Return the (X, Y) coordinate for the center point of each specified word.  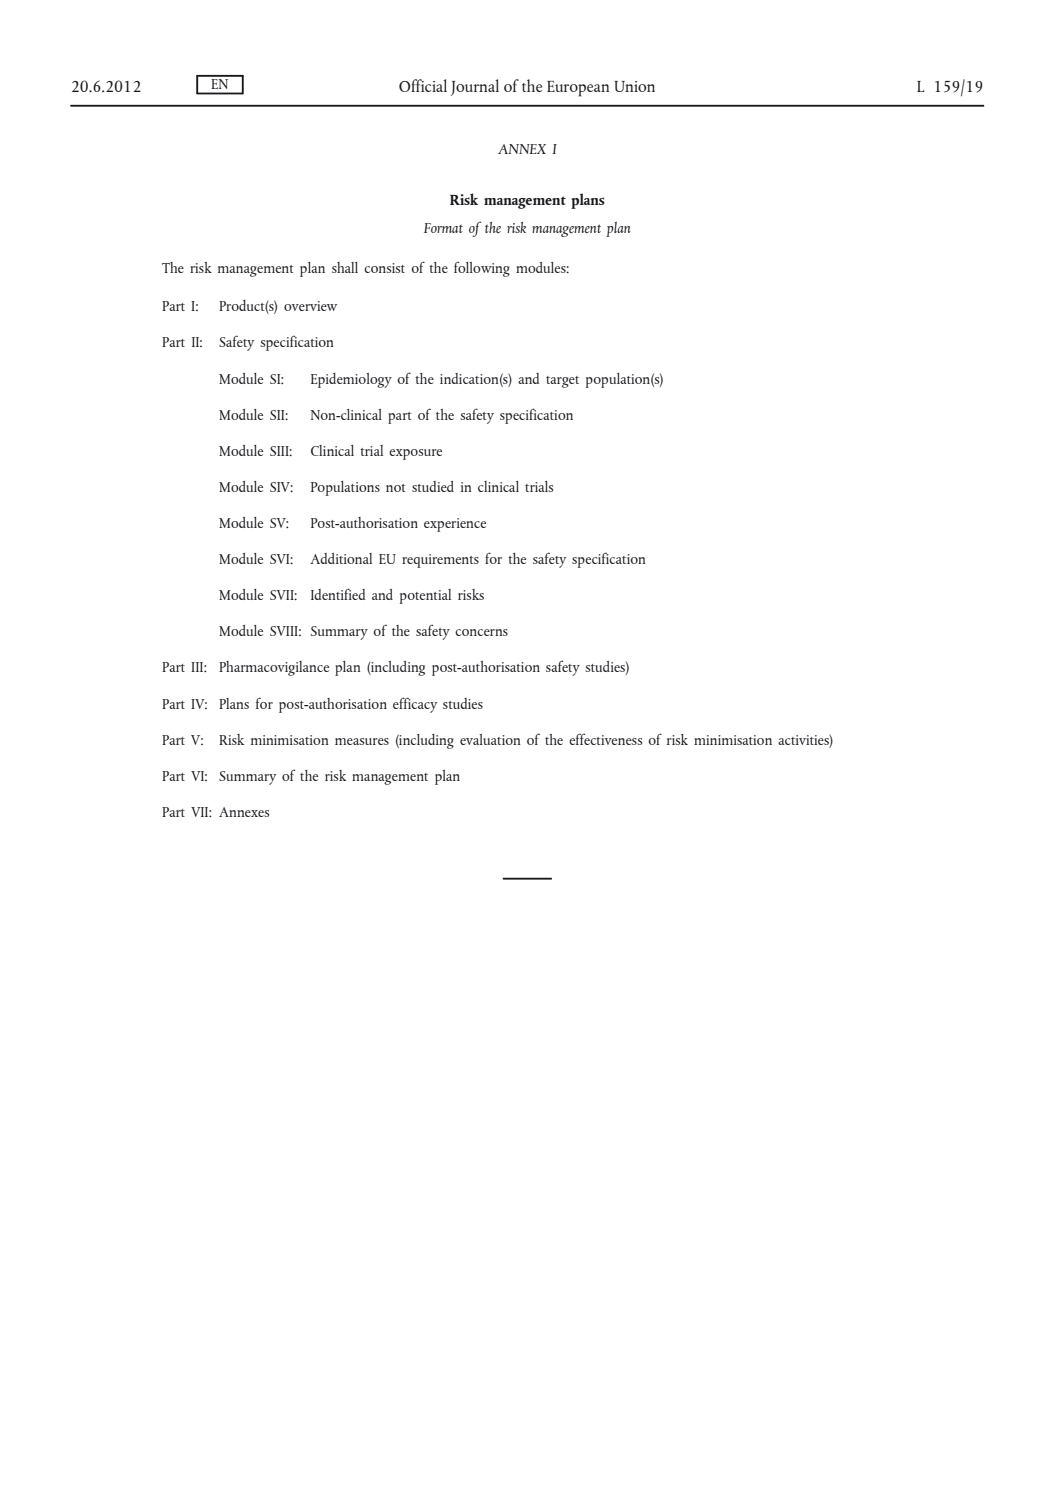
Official (423, 85)
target (562, 382)
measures (362, 741)
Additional (341, 558)
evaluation (490, 739)
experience (455, 525)
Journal (475, 87)
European (578, 89)
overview (310, 306)
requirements (440, 561)
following (482, 269)
